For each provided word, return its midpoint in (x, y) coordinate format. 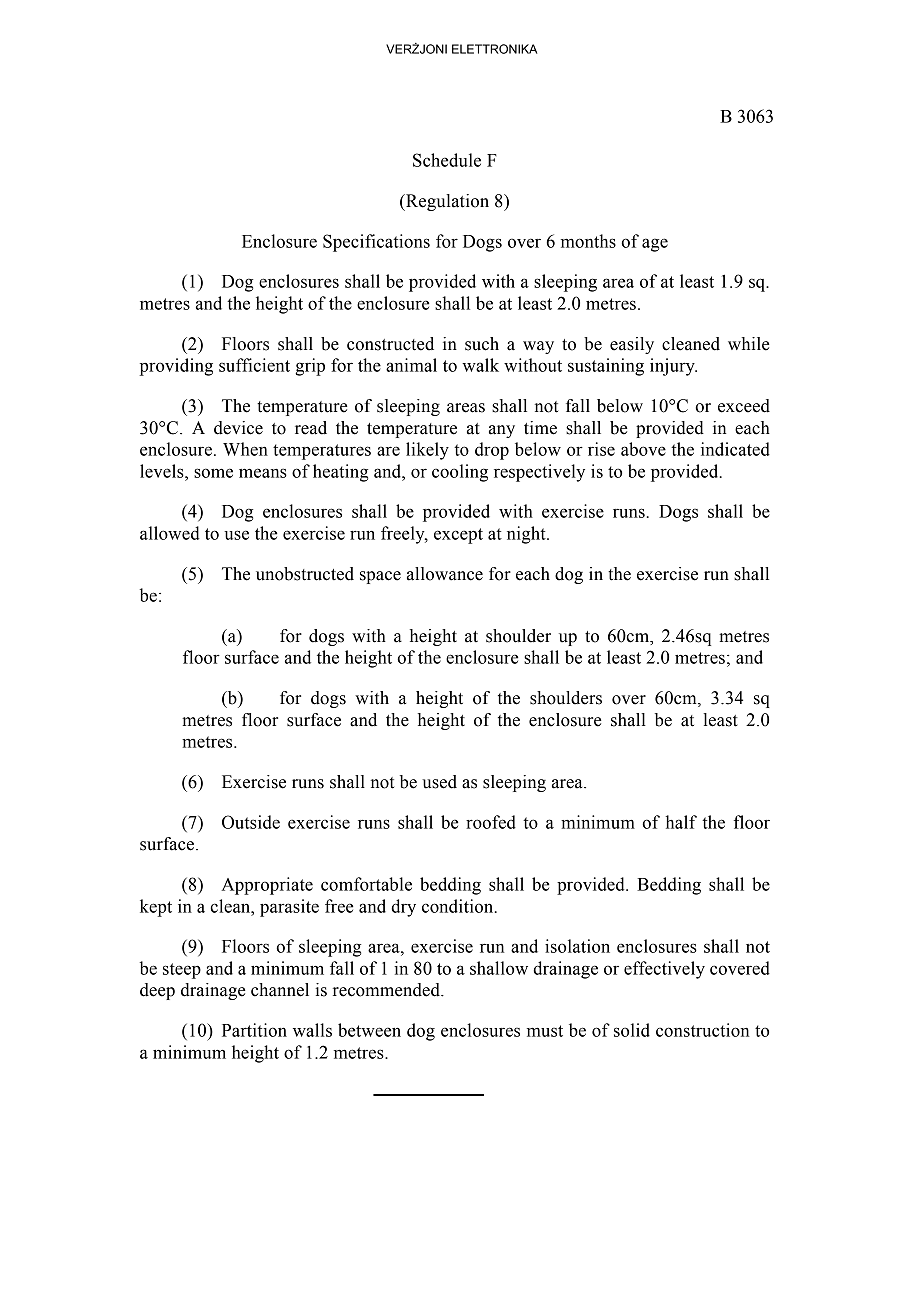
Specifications (376, 243)
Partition (254, 1030)
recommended (387, 990)
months (588, 241)
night (527, 535)
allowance (445, 574)
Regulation (446, 202)
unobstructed (305, 574)
